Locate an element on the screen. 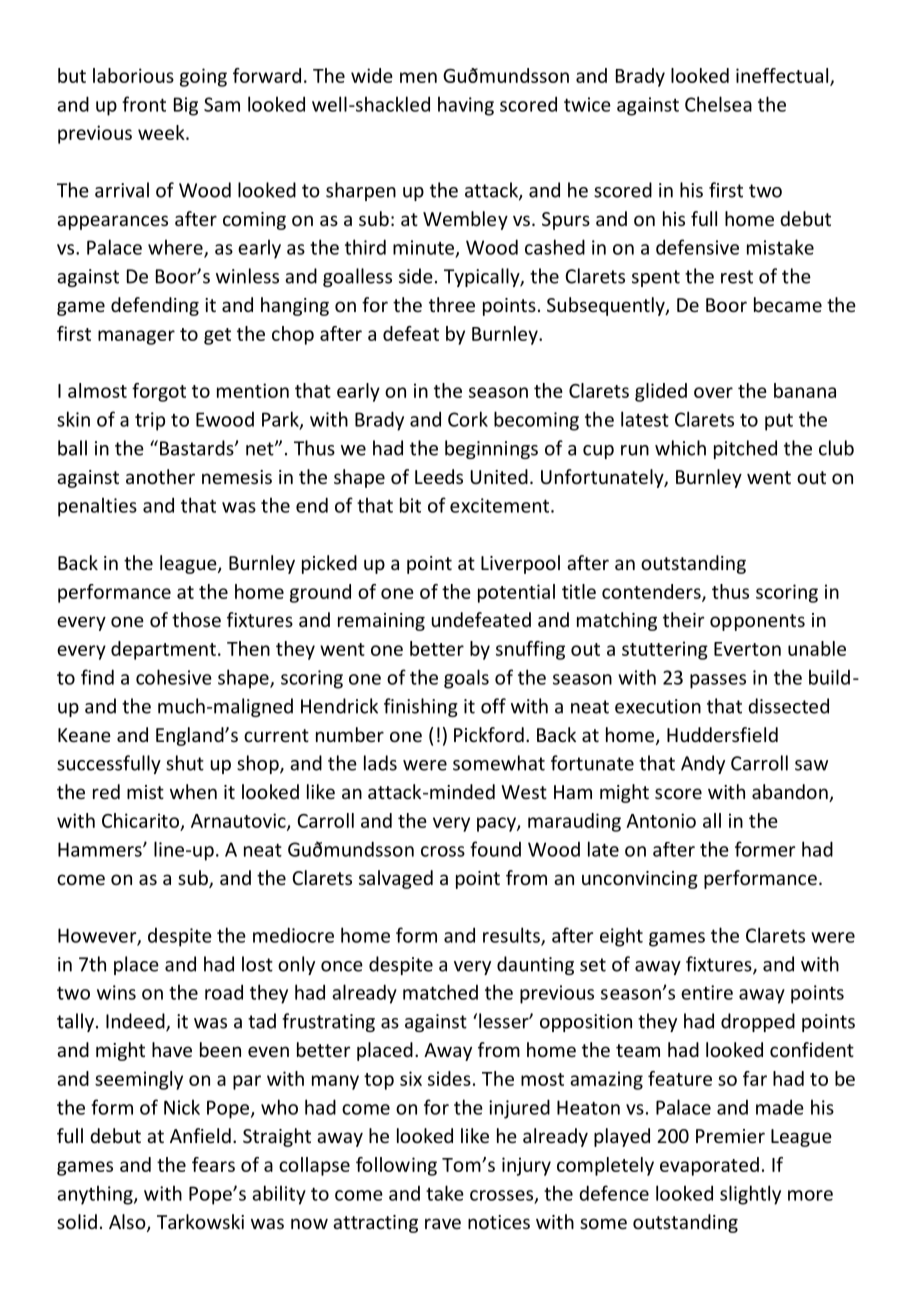 The image size is (924, 1308). front is located at coordinates (144, 104).
